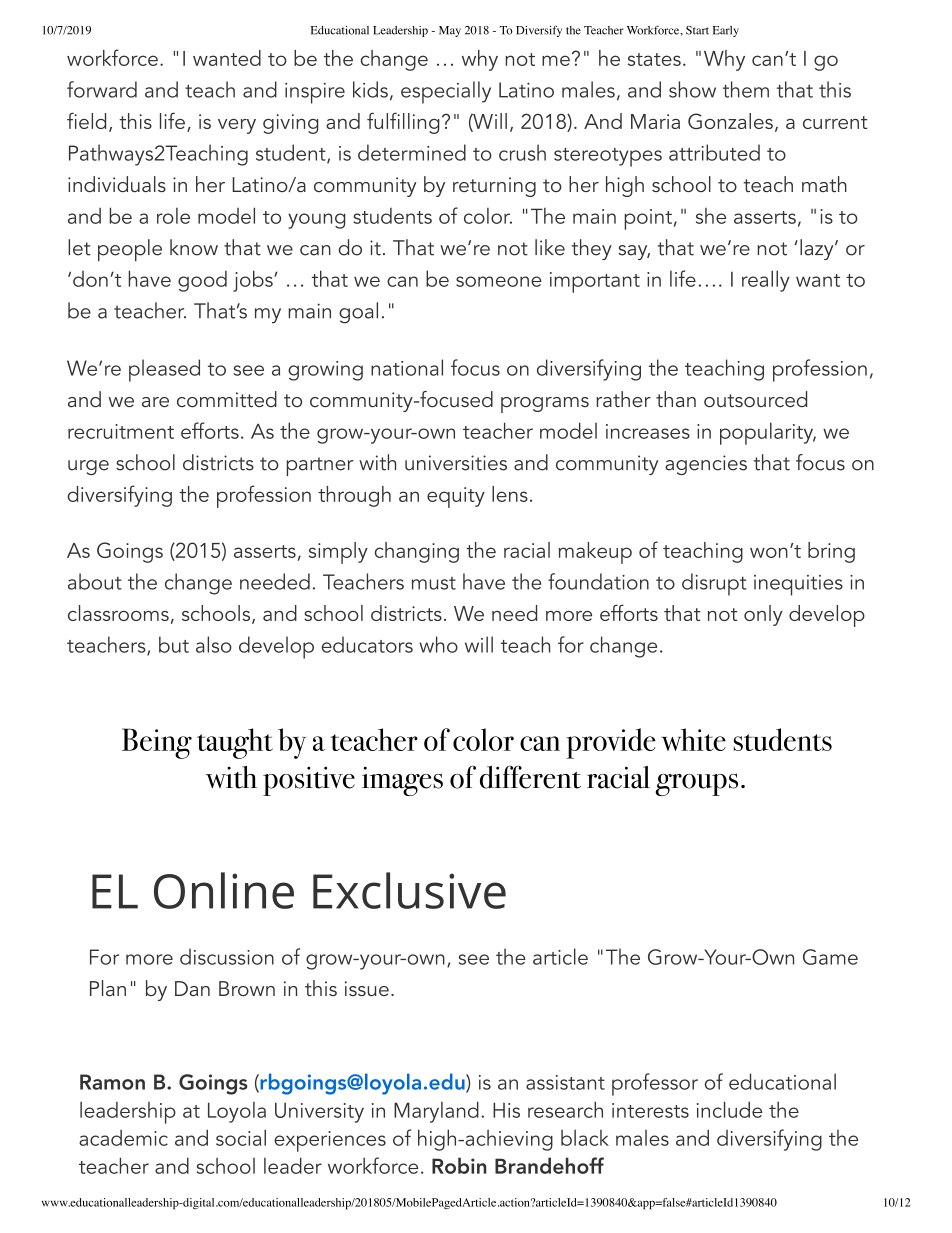 This screenshot has height=1233, width=952. What do you see at coordinates (456, 463) in the screenshot?
I see `universities` at bounding box center [456, 463].
